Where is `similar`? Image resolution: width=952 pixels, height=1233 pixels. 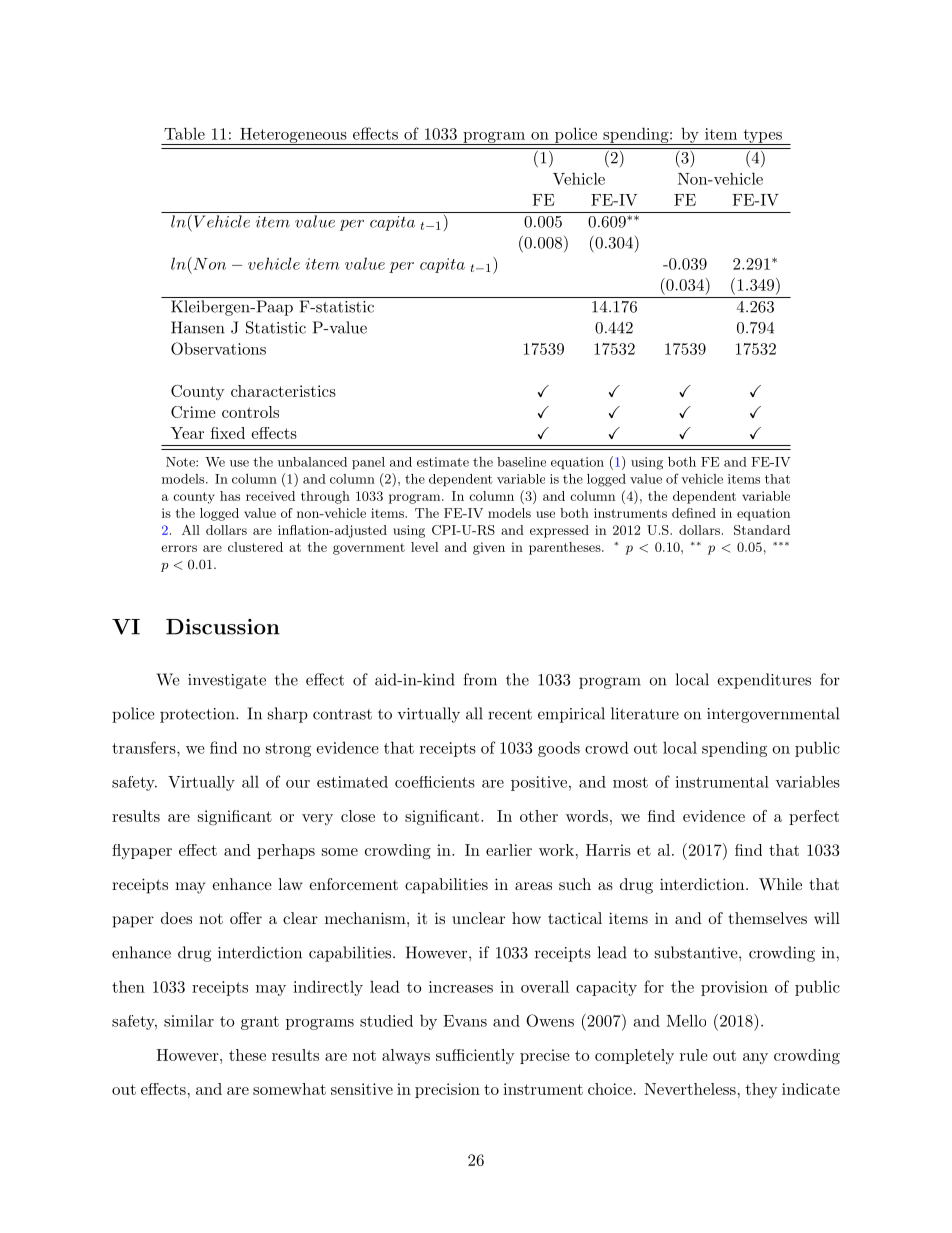 similar is located at coordinates (189, 1021).
